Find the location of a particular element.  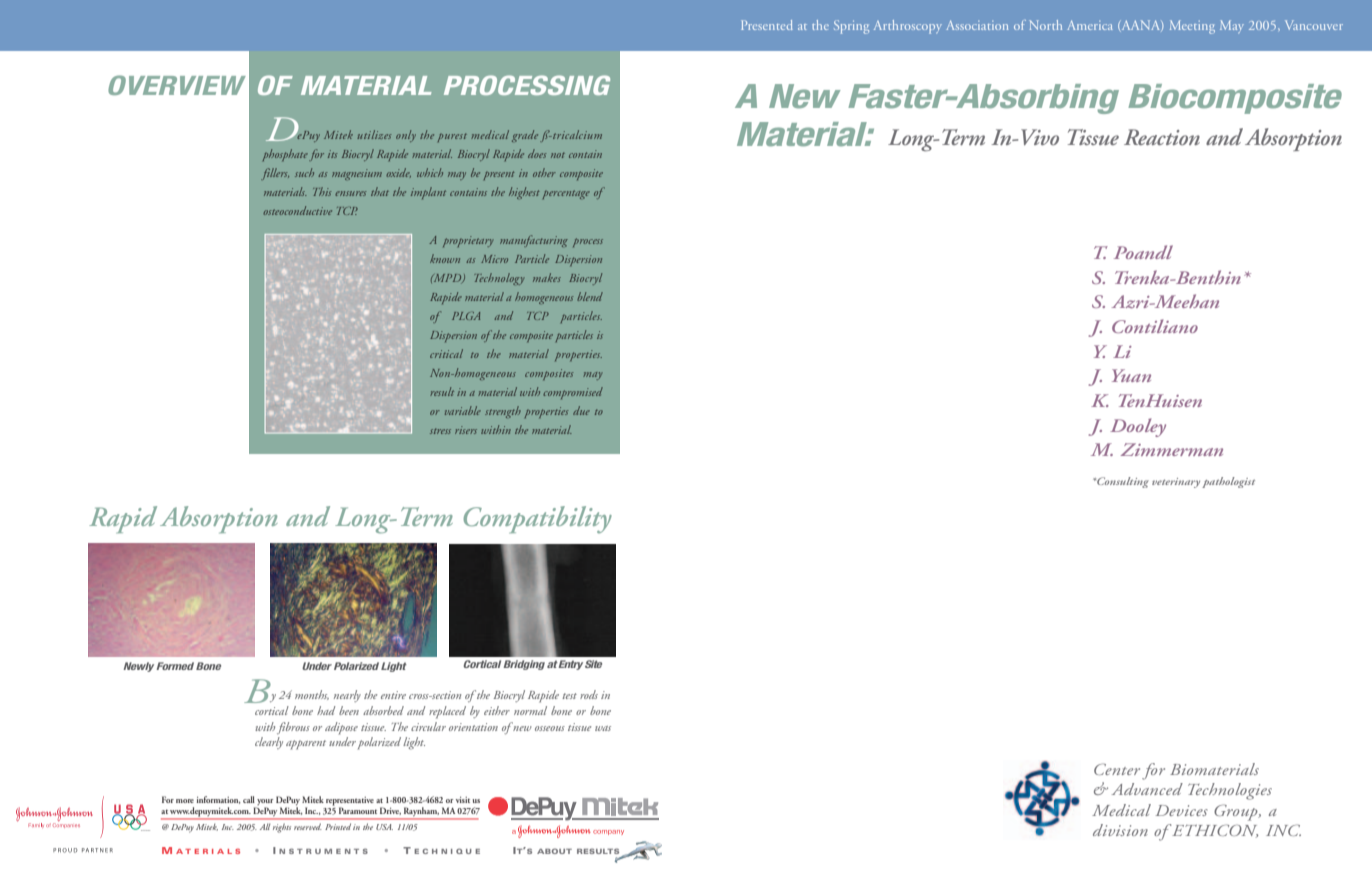

rights is located at coordinates (282, 828).
